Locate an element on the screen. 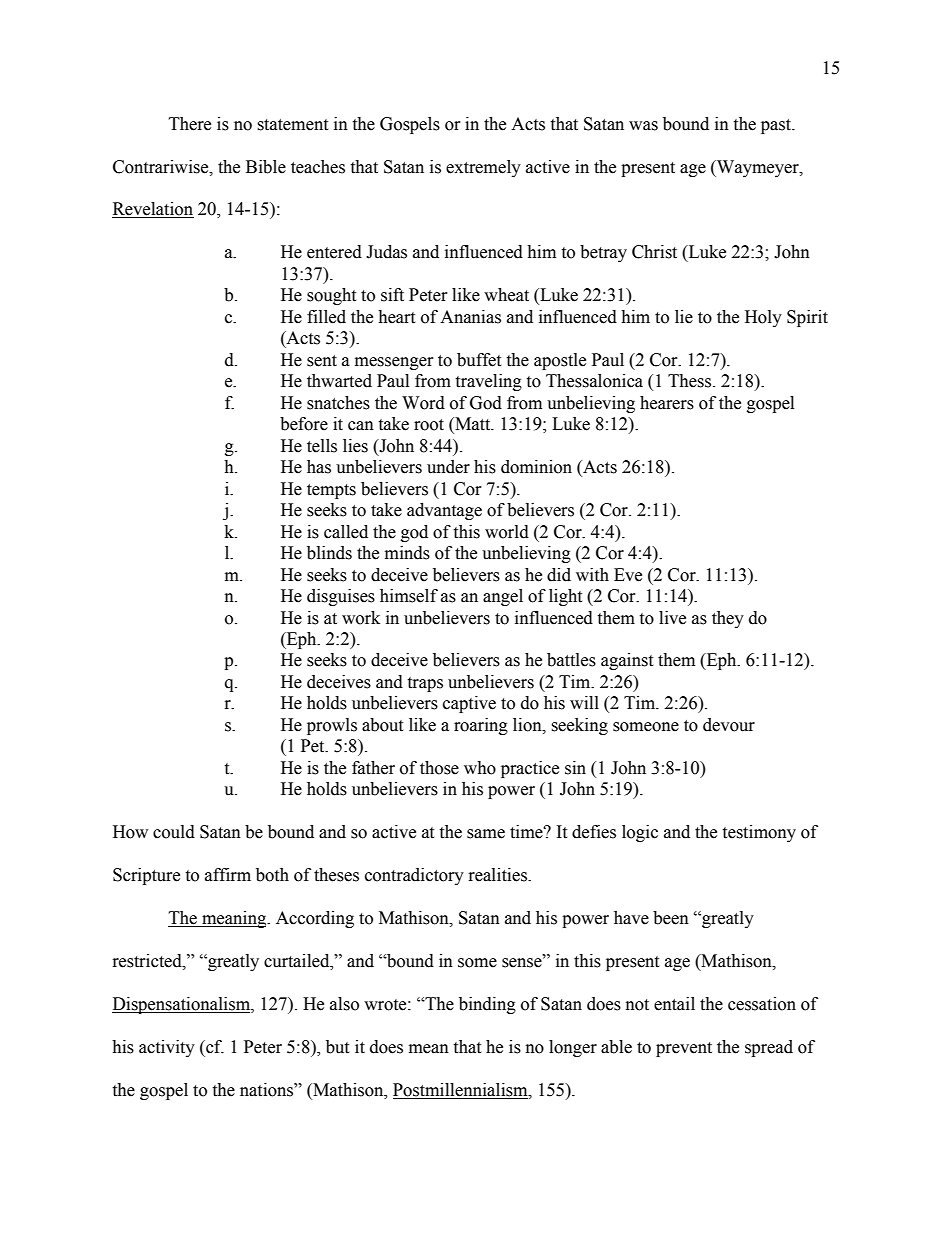  cessation is located at coordinates (762, 1004).
